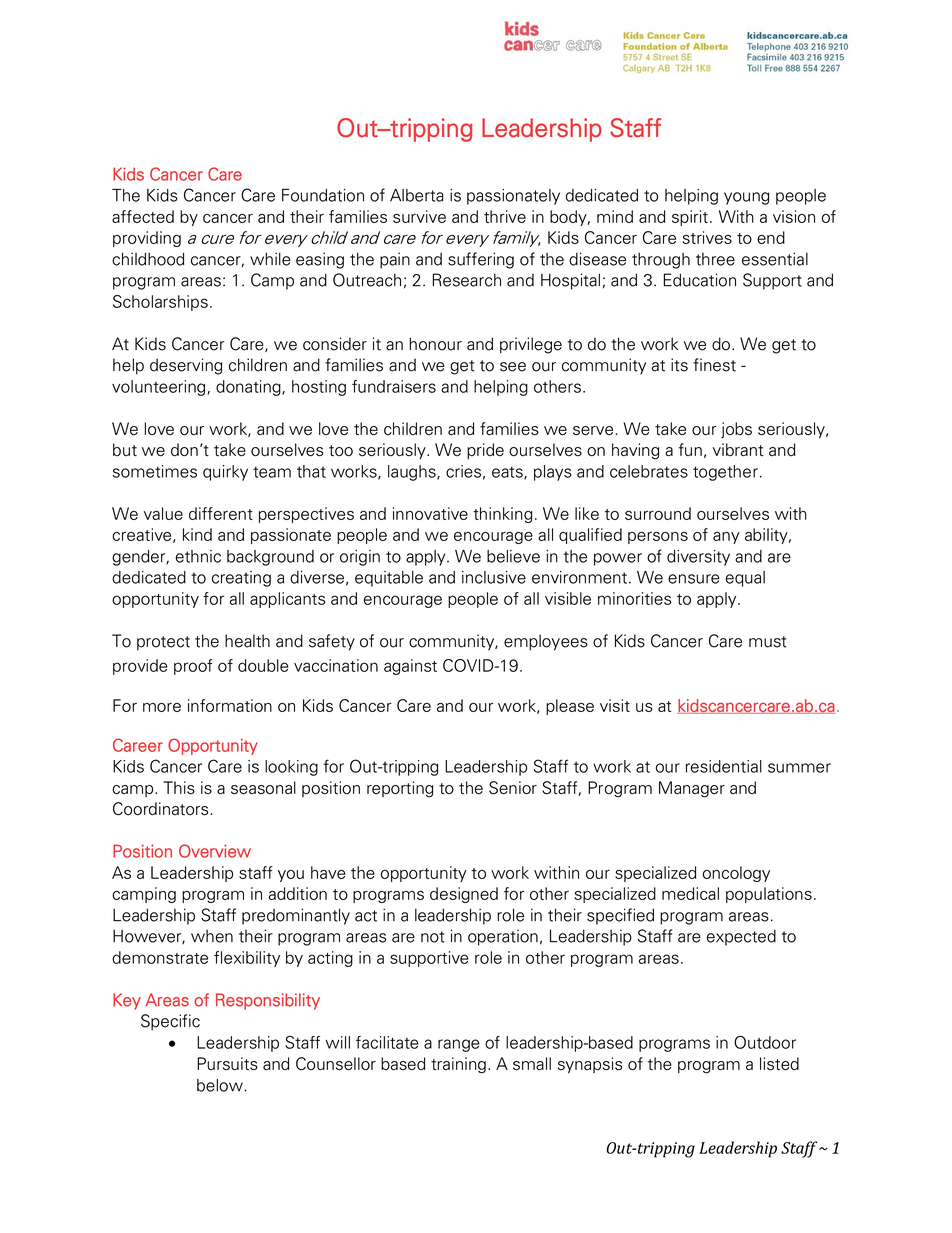 This screenshot has width=952, height=1233. Describe the element at coordinates (485, 451) in the screenshot. I see `pride` at that location.
